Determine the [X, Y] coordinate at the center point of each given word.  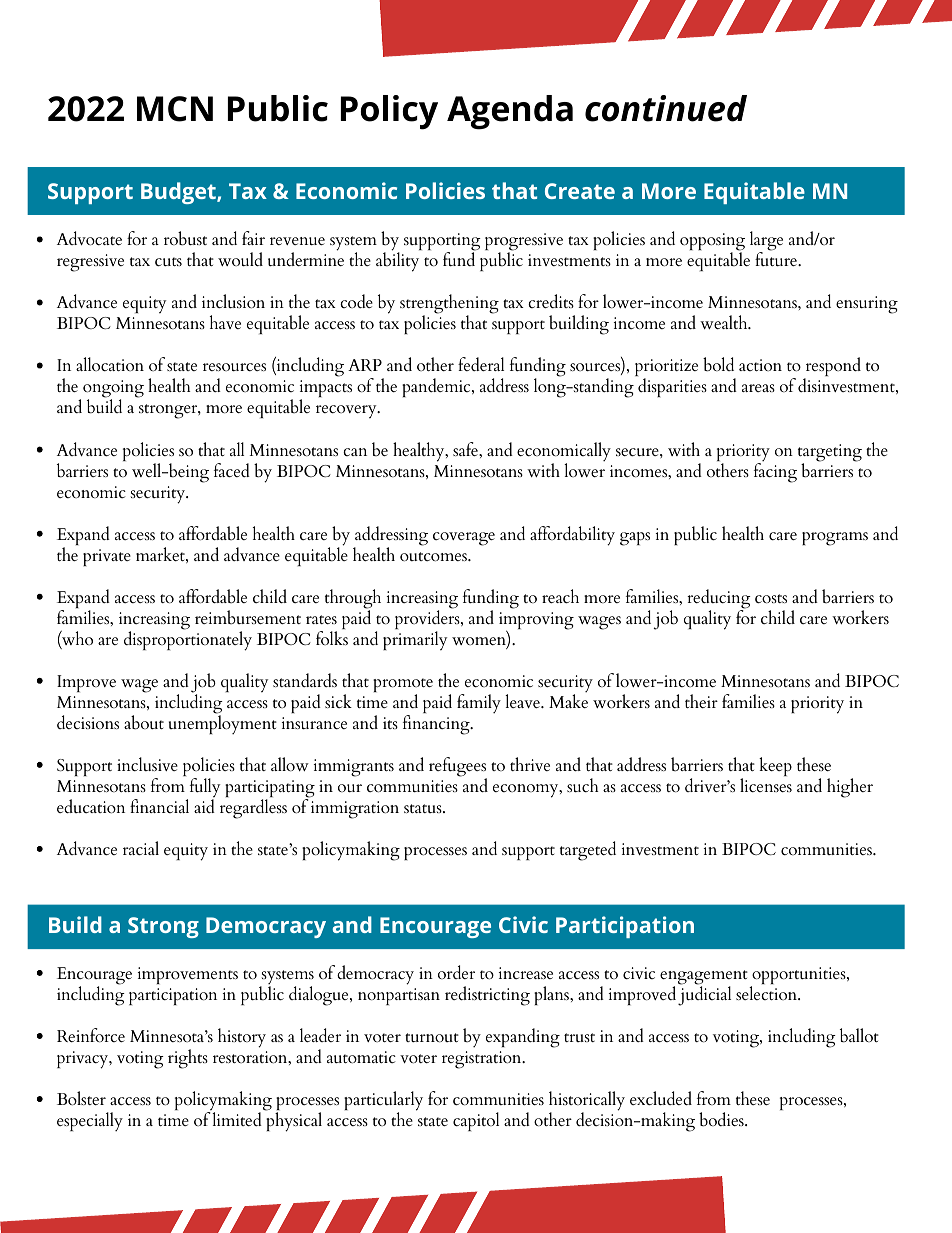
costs [771, 599]
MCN [175, 109]
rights [188, 1059]
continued [666, 108]
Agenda [510, 112]
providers [428, 620]
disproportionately [188, 640]
